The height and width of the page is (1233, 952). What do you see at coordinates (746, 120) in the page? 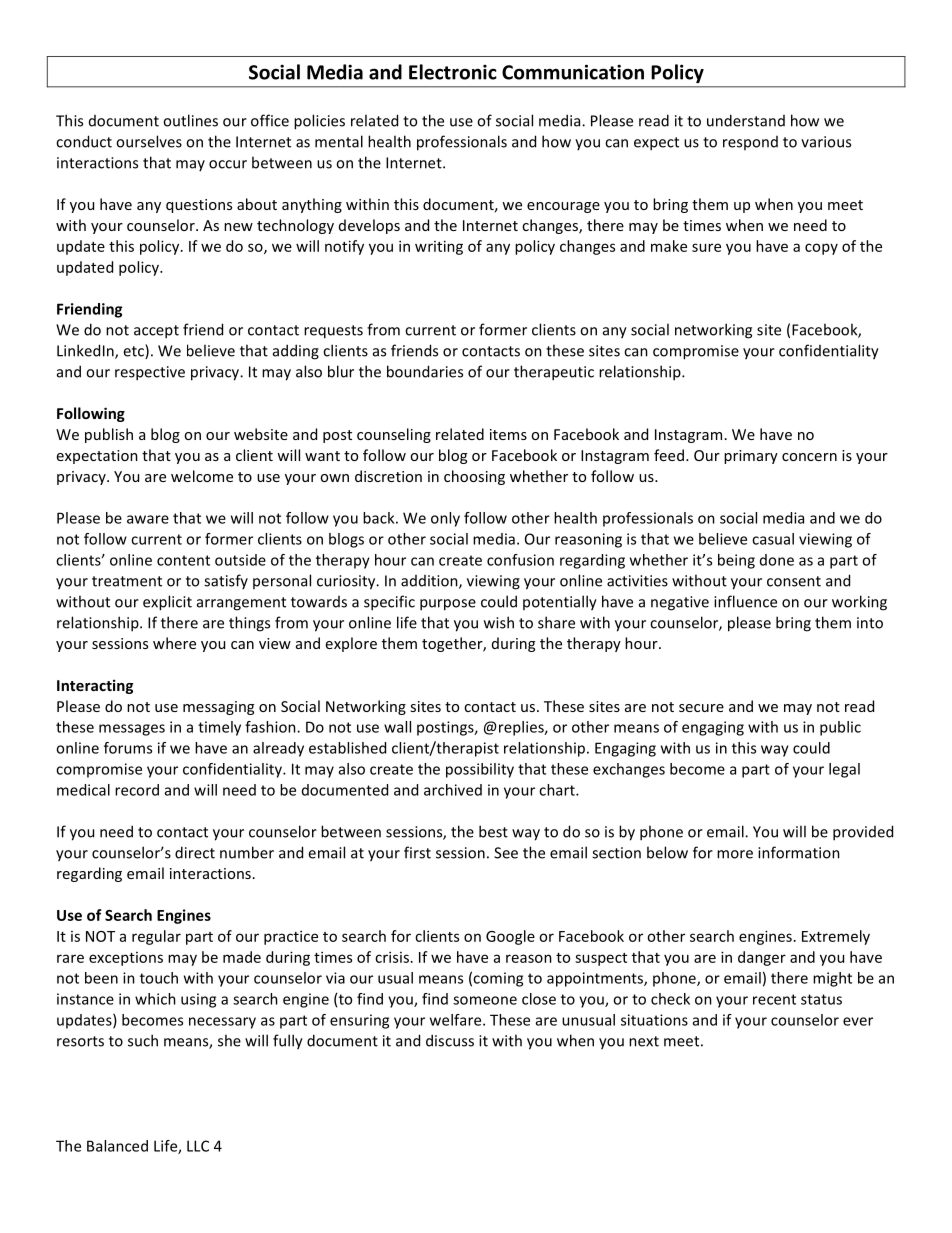
I see `understand` at bounding box center [746, 120].
